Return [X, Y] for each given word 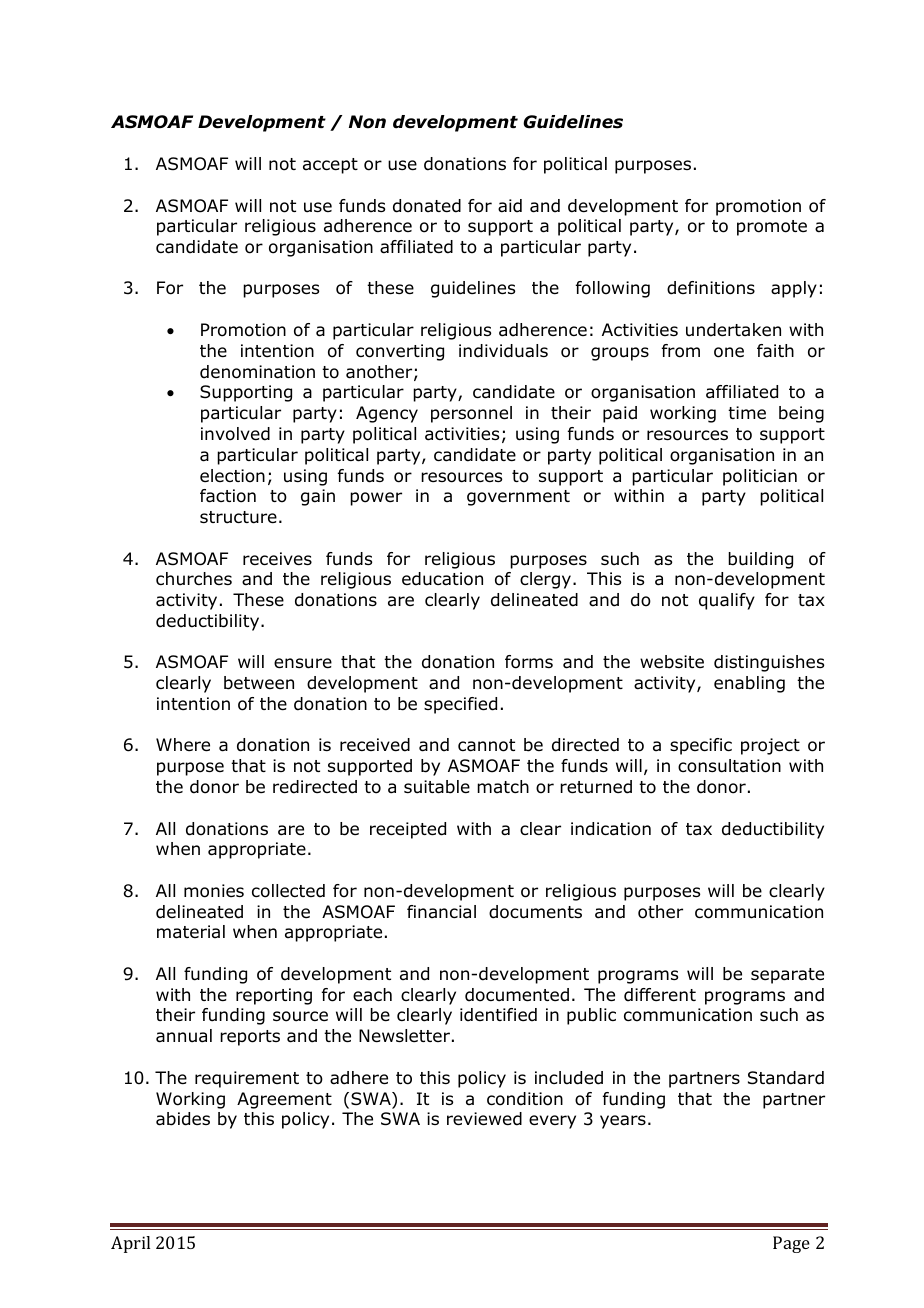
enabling [749, 684]
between [259, 683]
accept [330, 166]
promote [772, 228]
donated [427, 206]
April [130, 1244]
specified [460, 705]
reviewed [484, 1119]
